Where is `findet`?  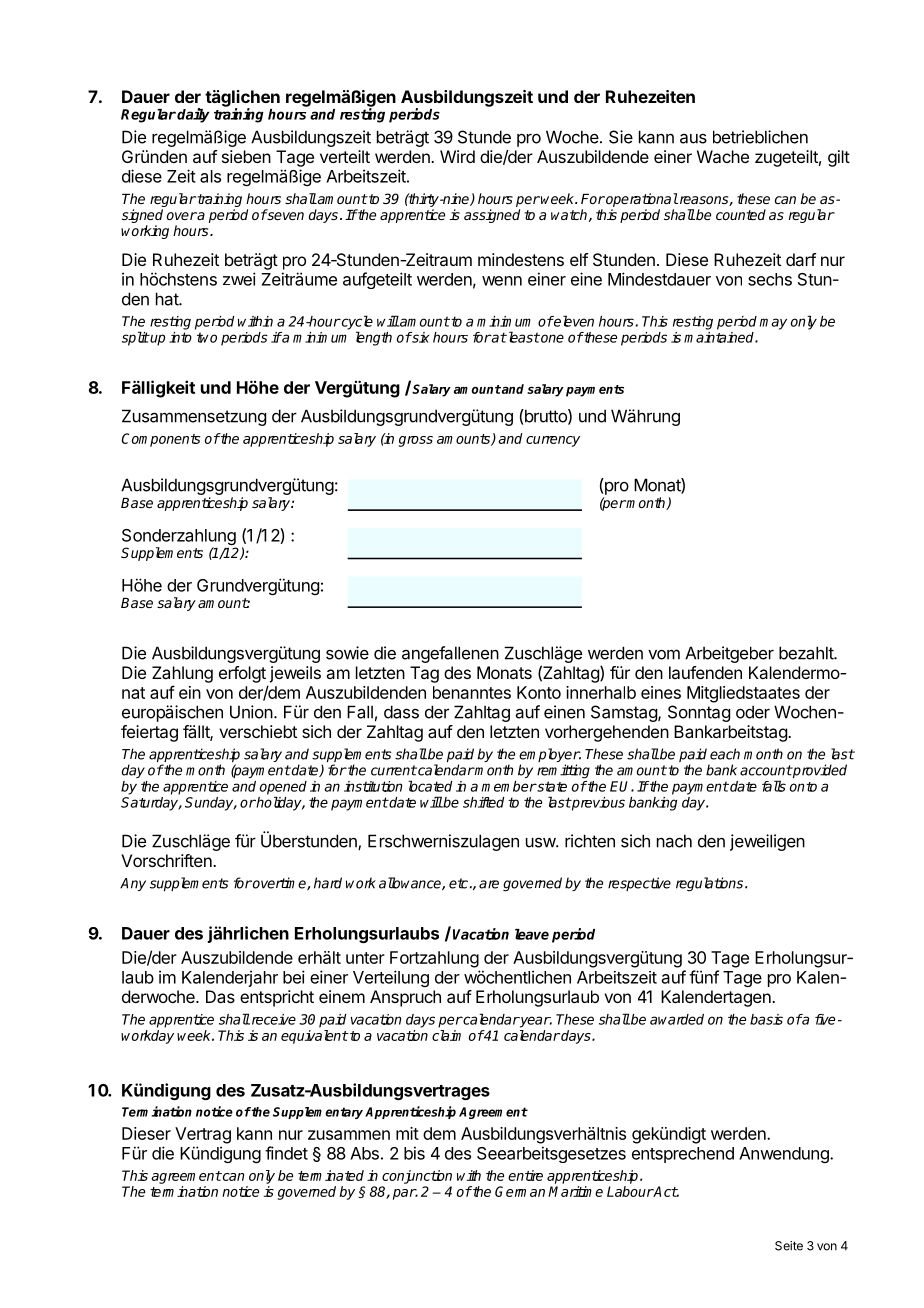 findet is located at coordinates (286, 1153).
